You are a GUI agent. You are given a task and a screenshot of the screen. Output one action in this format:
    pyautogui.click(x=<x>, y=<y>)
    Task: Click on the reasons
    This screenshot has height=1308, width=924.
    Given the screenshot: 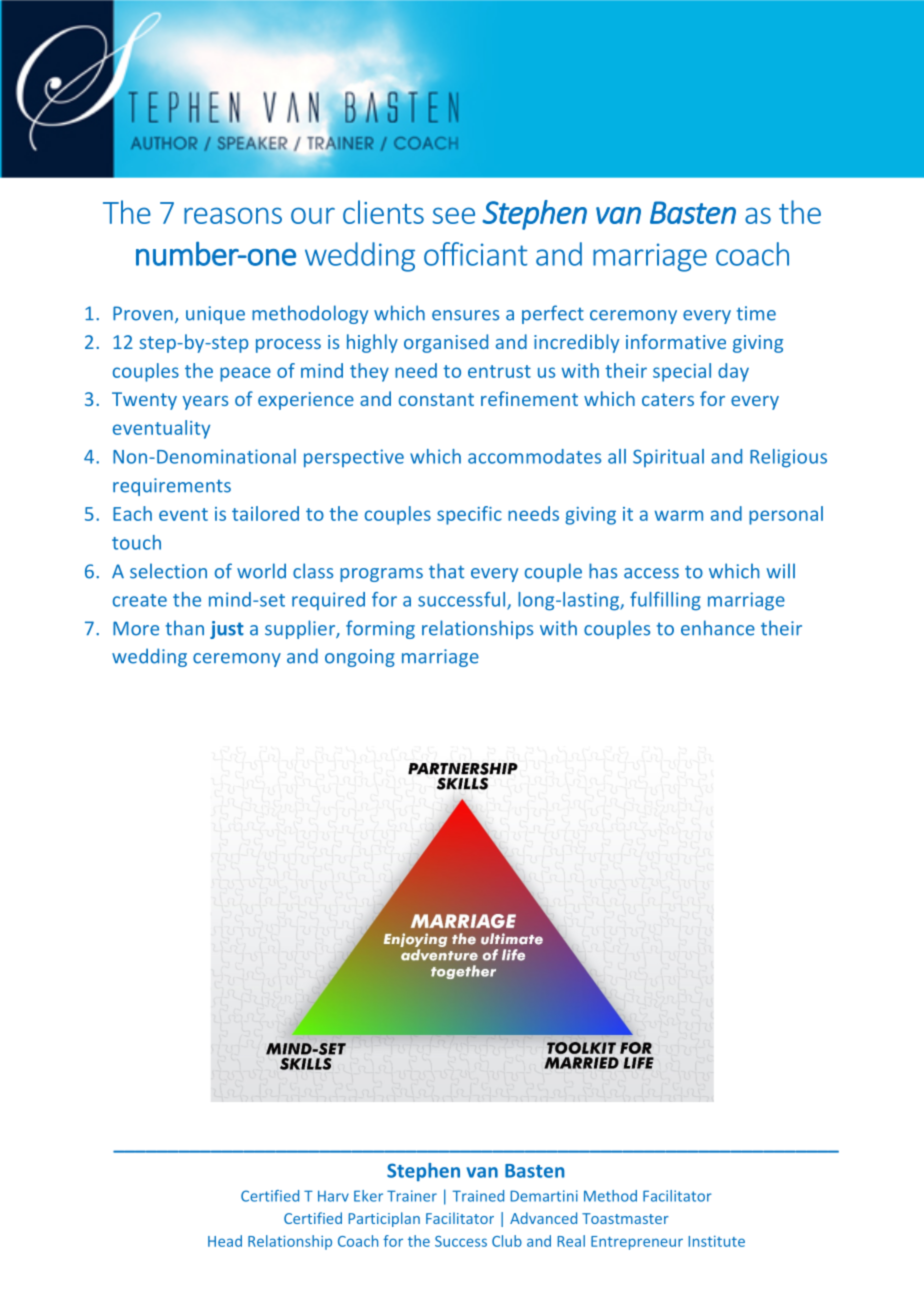 What is the action you would take?
    pyautogui.click(x=233, y=215)
